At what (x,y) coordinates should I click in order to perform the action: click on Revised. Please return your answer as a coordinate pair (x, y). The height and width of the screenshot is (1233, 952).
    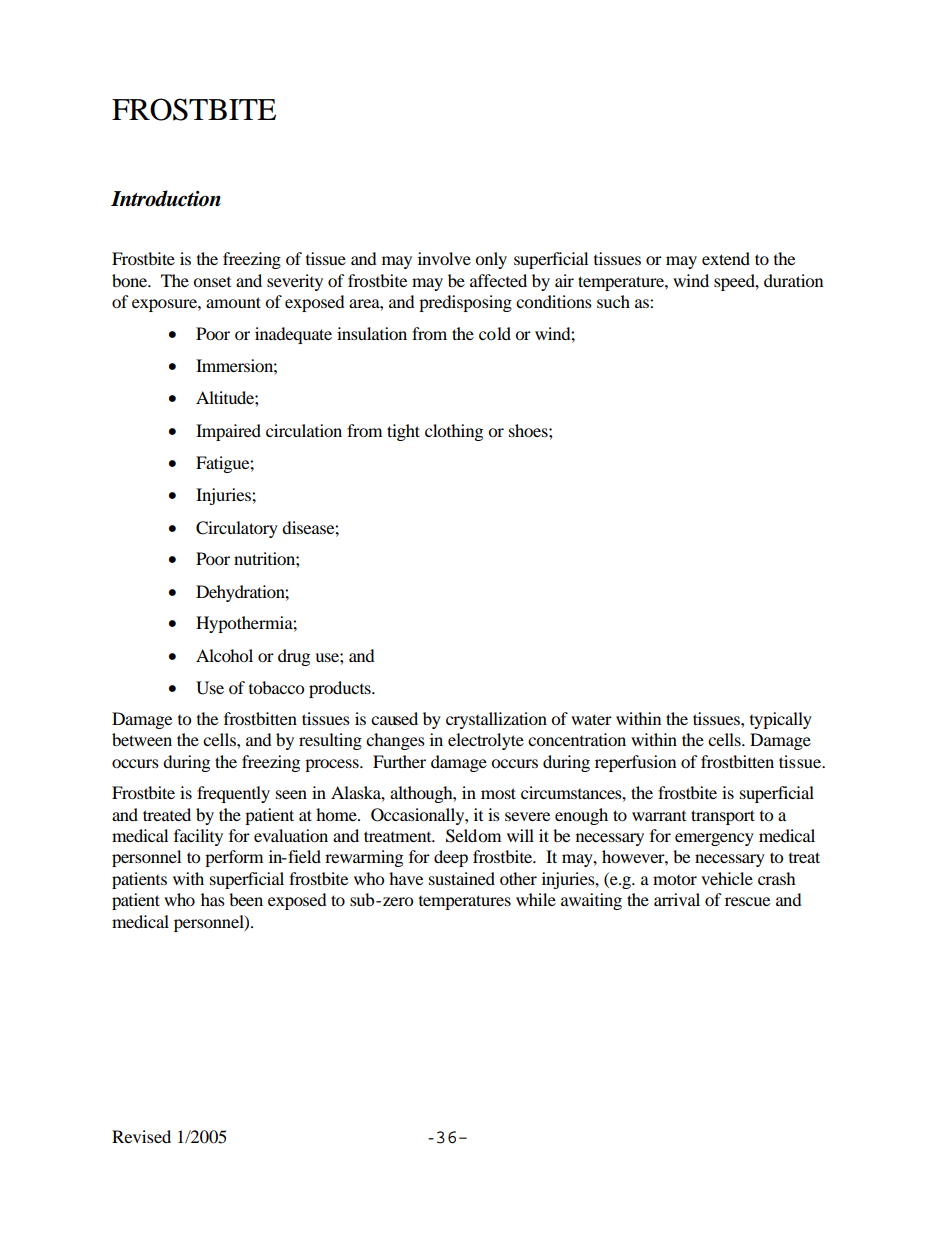
    Looking at the image, I should click on (141, 1136).
